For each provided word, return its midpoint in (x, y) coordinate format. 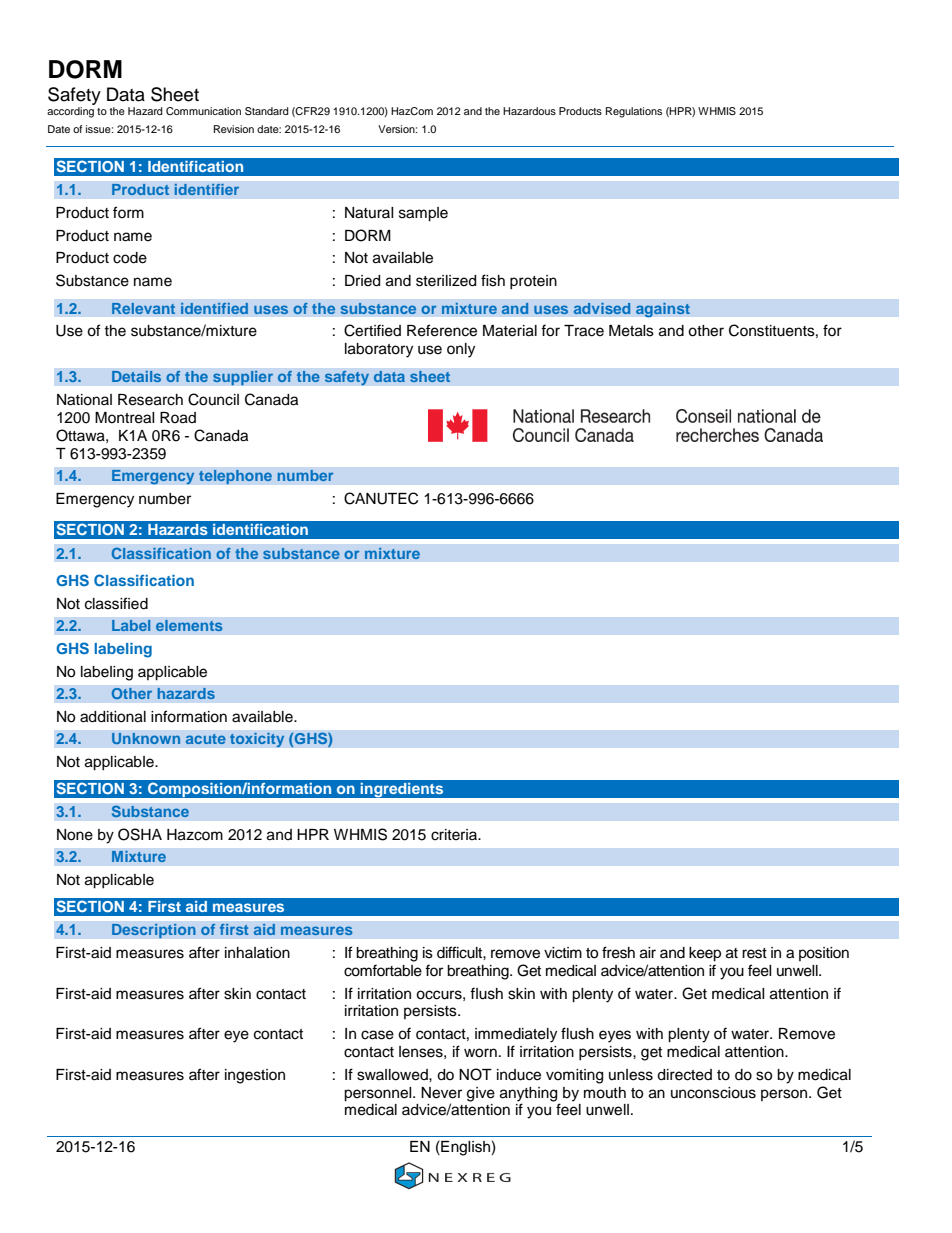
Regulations (634, 112)
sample (423, 214)
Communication (203, 111)
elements (189, 625)
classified (116, 603)
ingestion (255, 1076)
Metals (631, 331)
